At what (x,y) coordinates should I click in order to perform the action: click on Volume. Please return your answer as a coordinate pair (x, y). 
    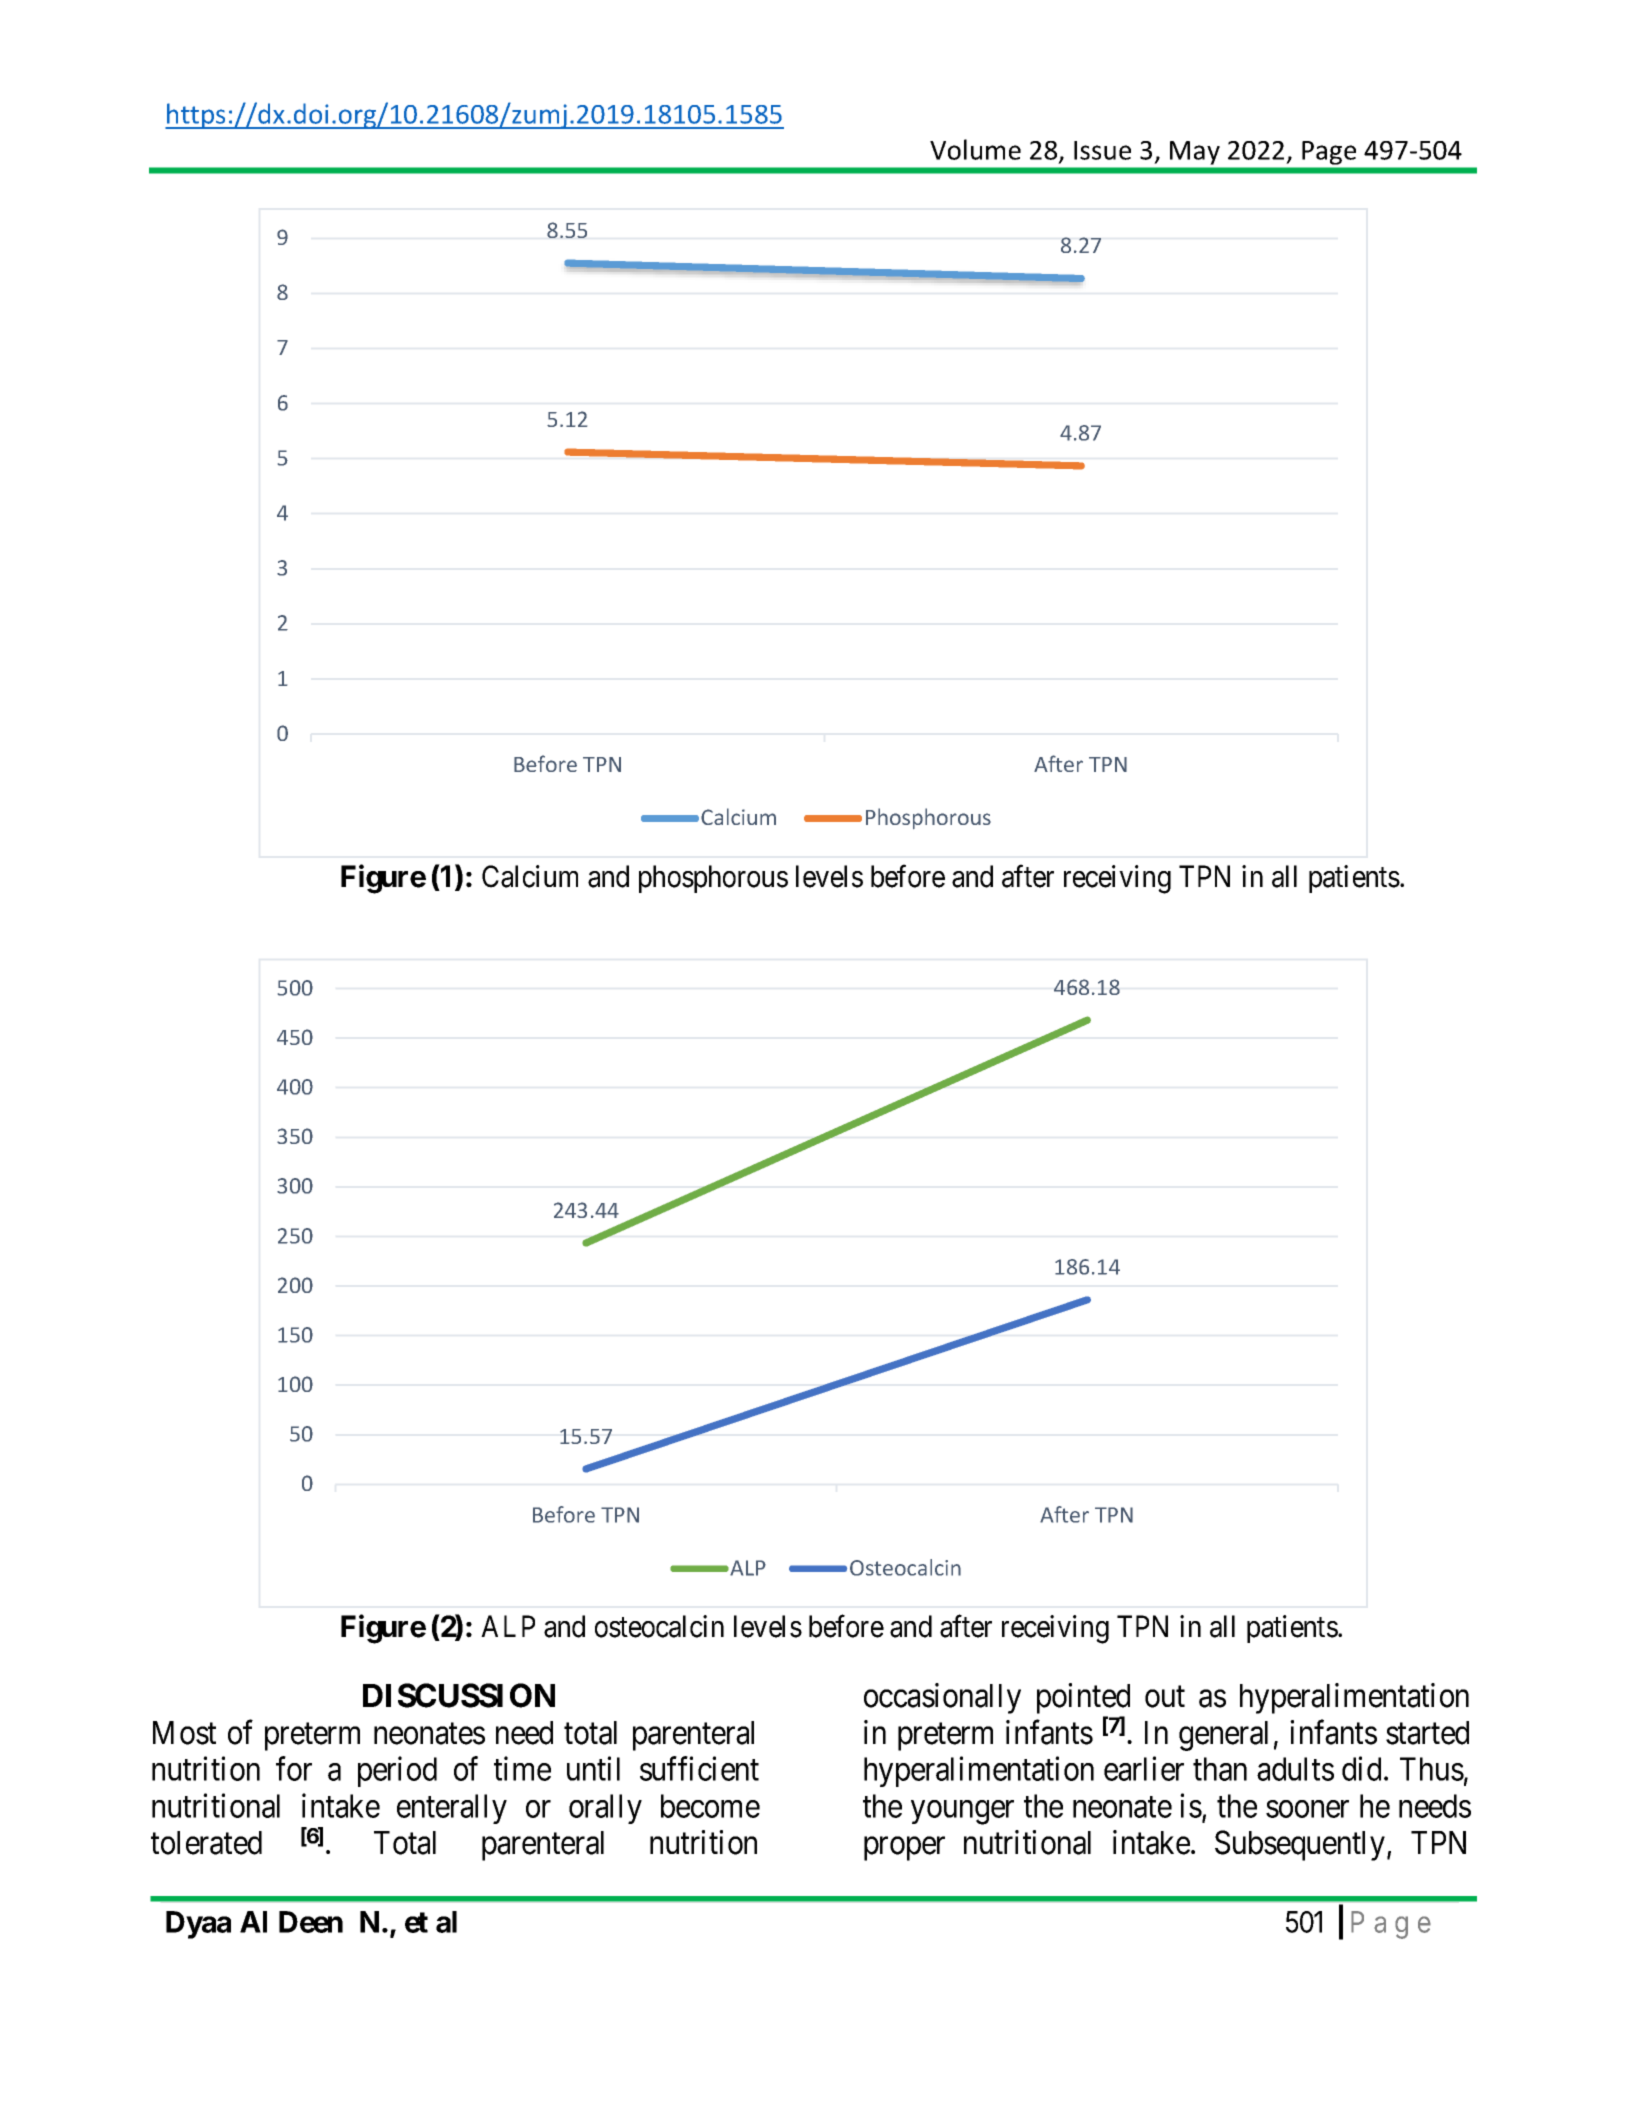
    Looking at the image, I should click on (975, 149).
